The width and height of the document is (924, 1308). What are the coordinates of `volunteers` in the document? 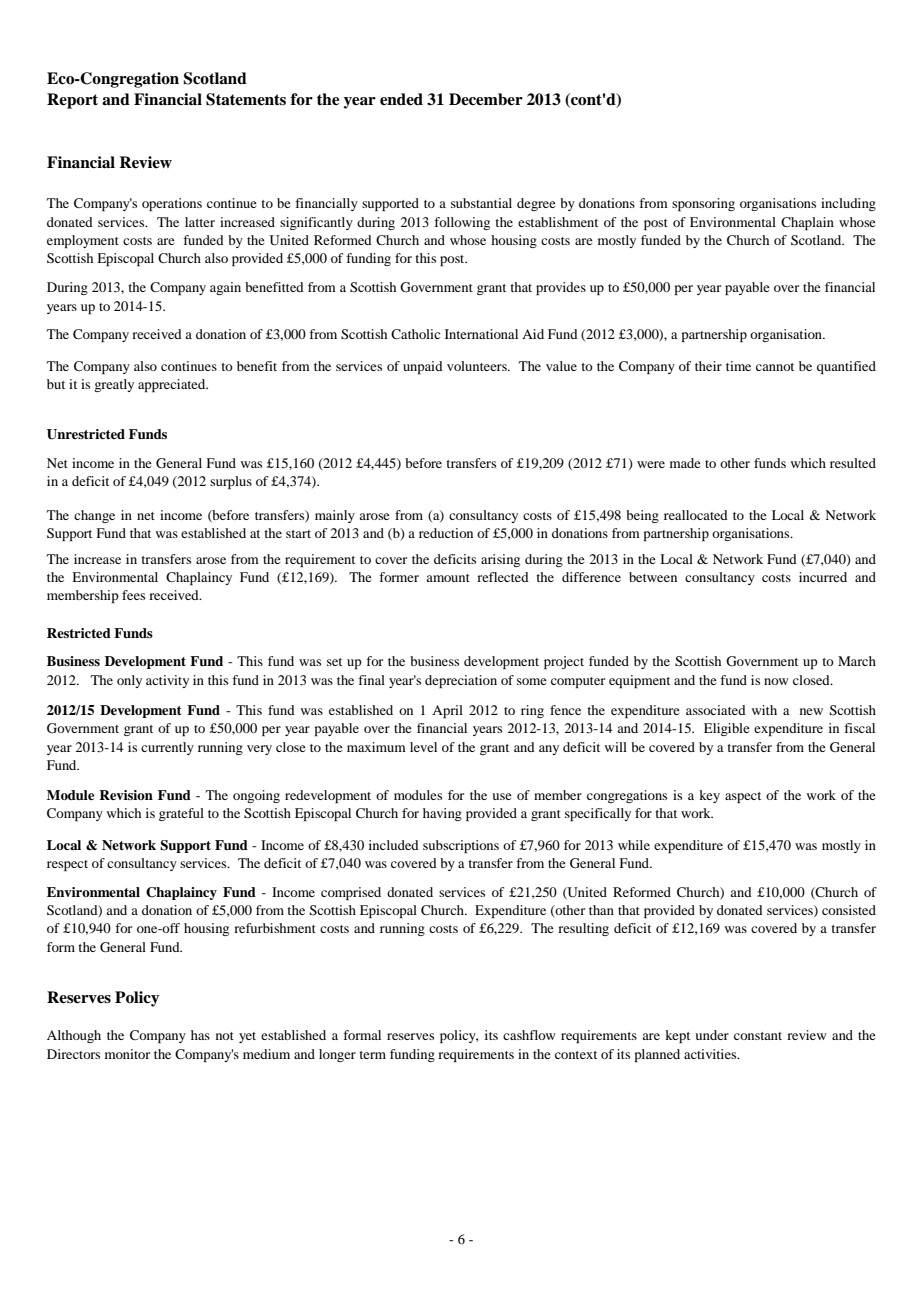 It's located at (478, 366).
